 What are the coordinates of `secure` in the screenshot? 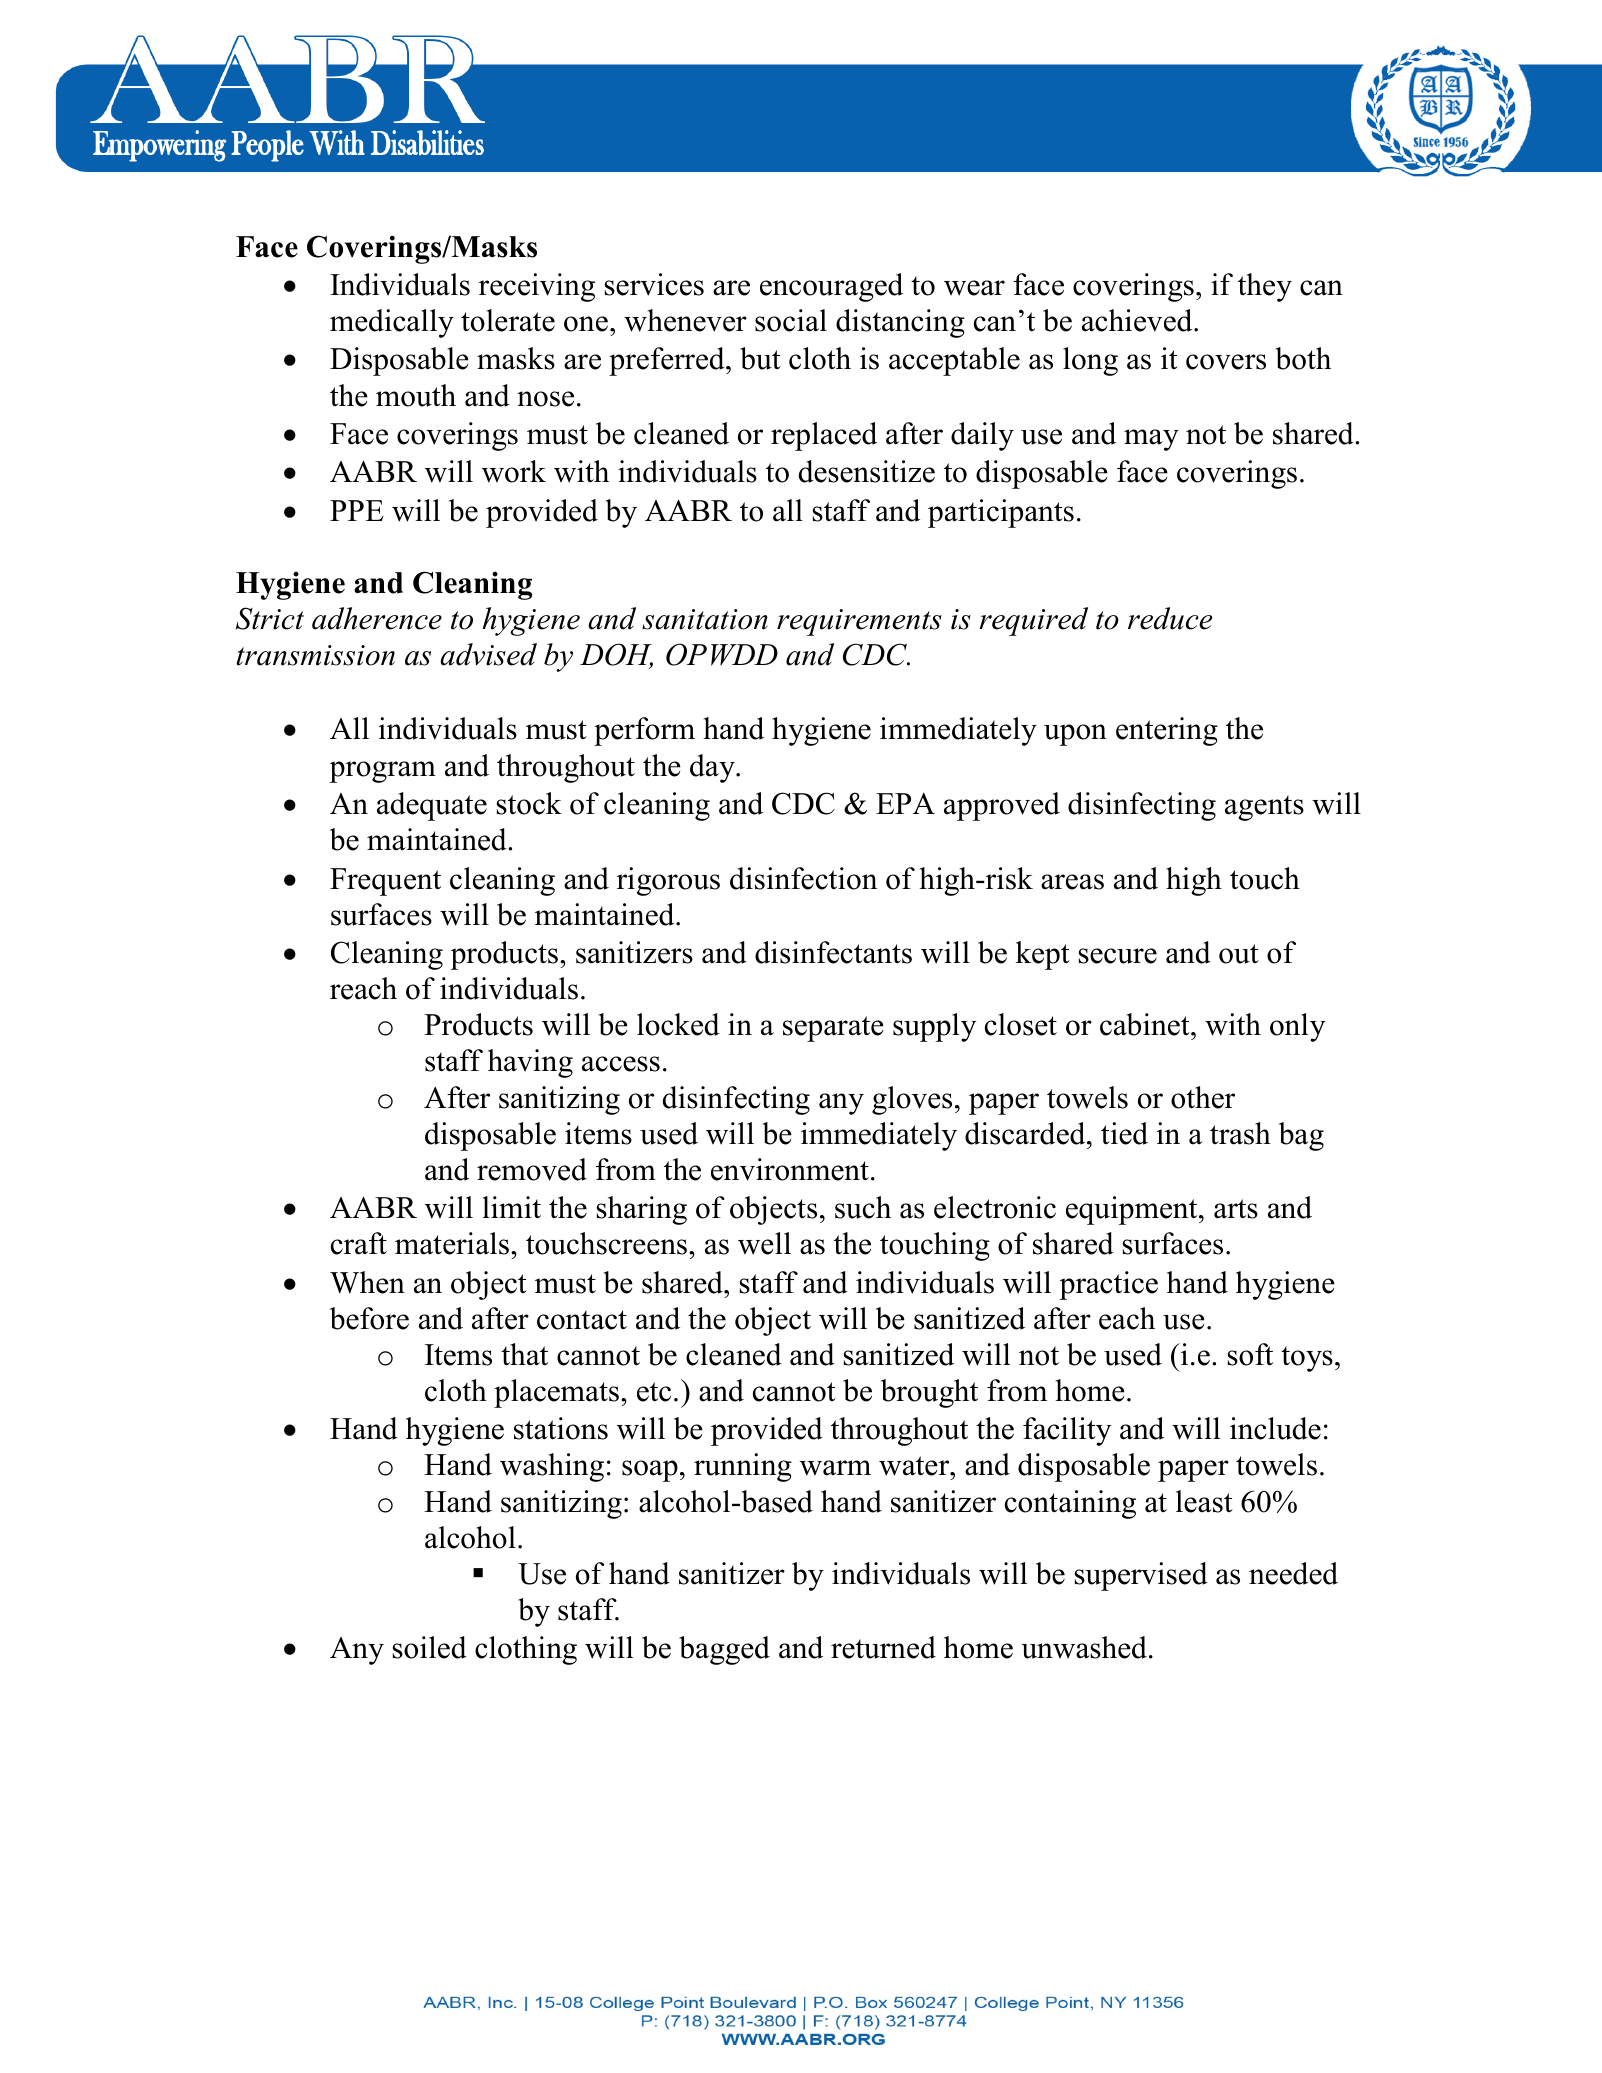 It's located at (1117, 956).
